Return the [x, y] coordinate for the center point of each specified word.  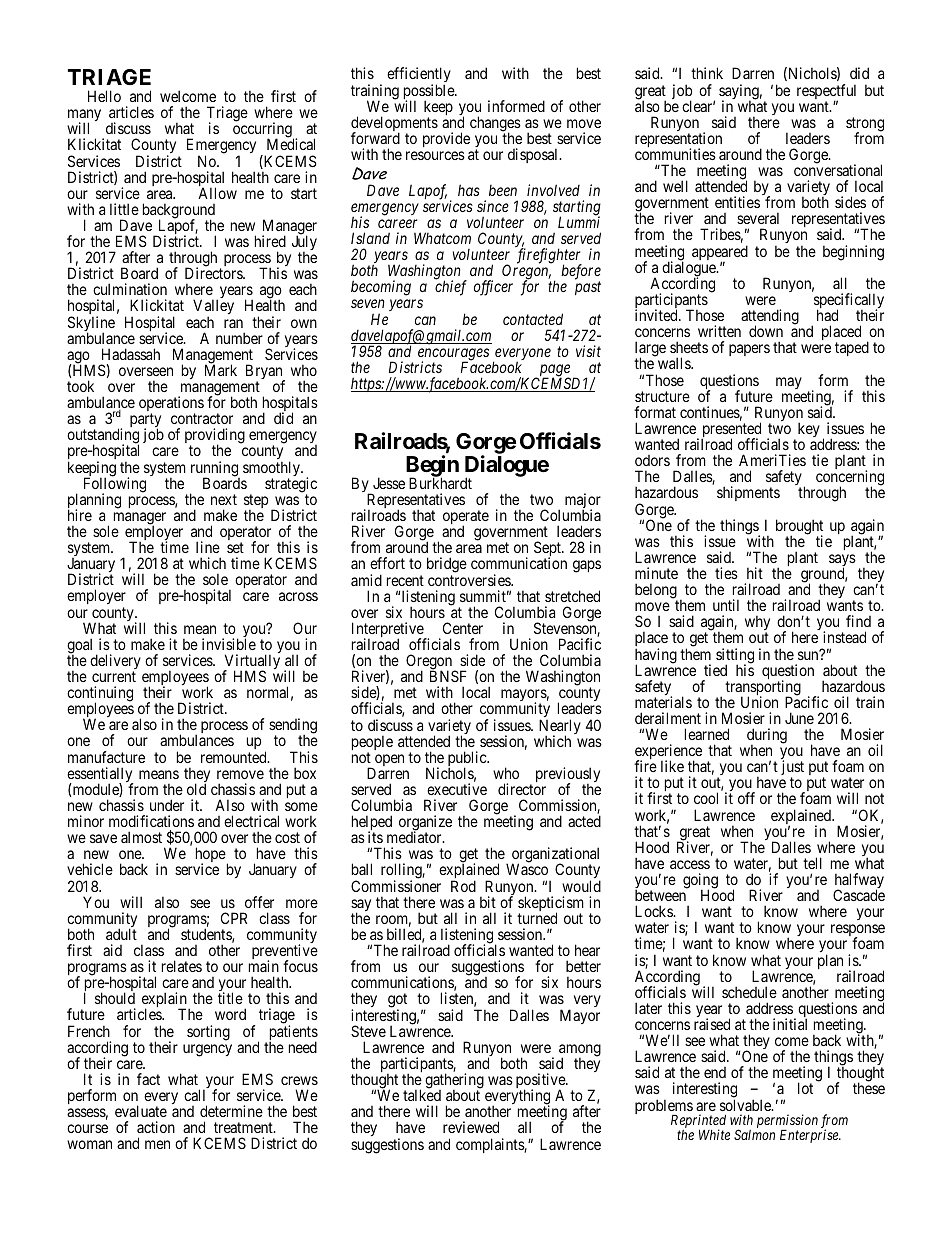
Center [463, 628]
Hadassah [131, 354]
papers [749, 350]
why [757, 624]
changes [495, 125]
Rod [463, 886]
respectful [826, 93]
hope [211, 856]
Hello [104, 96]
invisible [229, 644]
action [156, 1127]
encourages [453, 355]
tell [812, 863]
